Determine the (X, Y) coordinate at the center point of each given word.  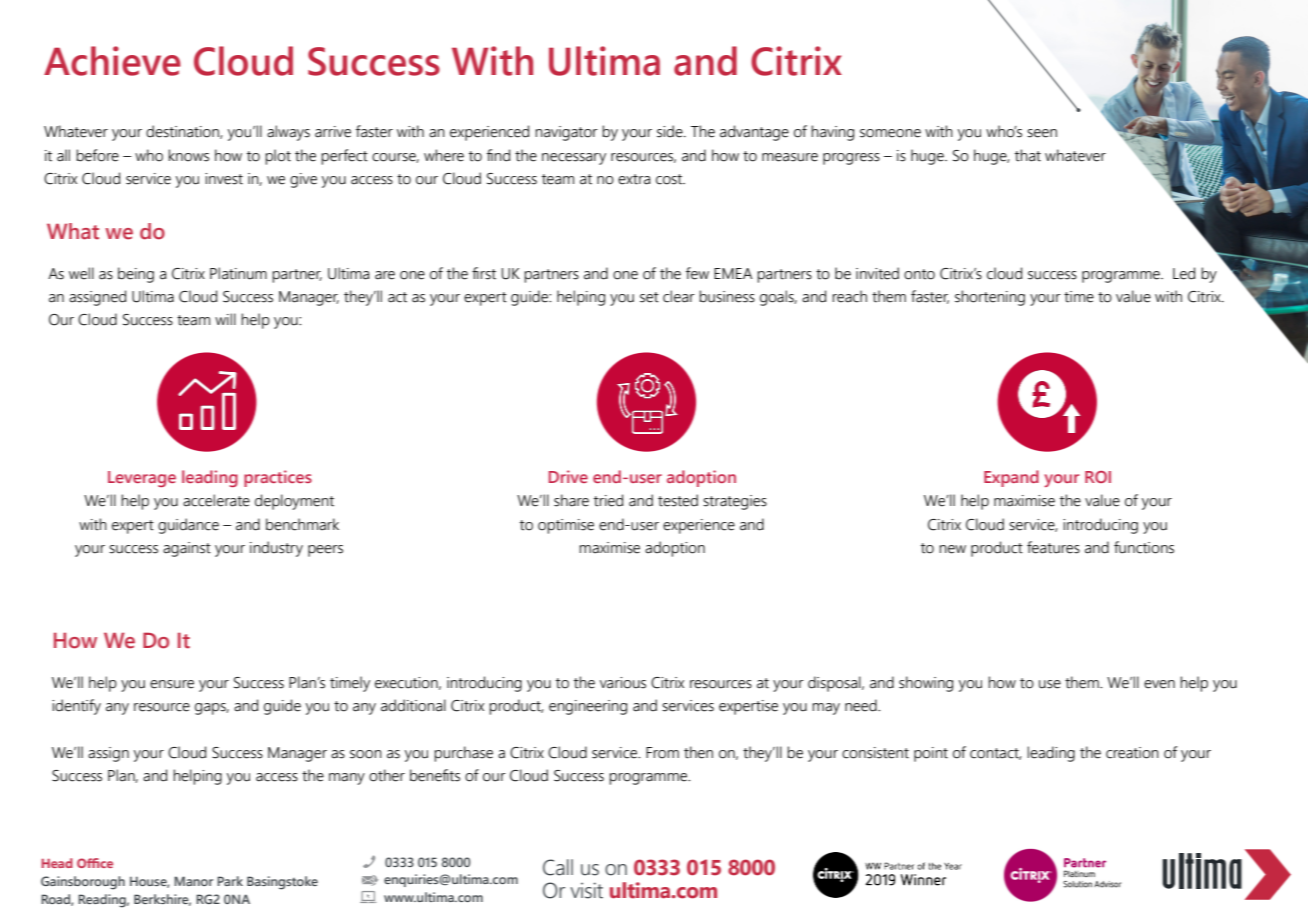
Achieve (112, 61)
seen (1042, 133)
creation (1132, 753)
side (671, 131)
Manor (193, 881)
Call (558, 867)
